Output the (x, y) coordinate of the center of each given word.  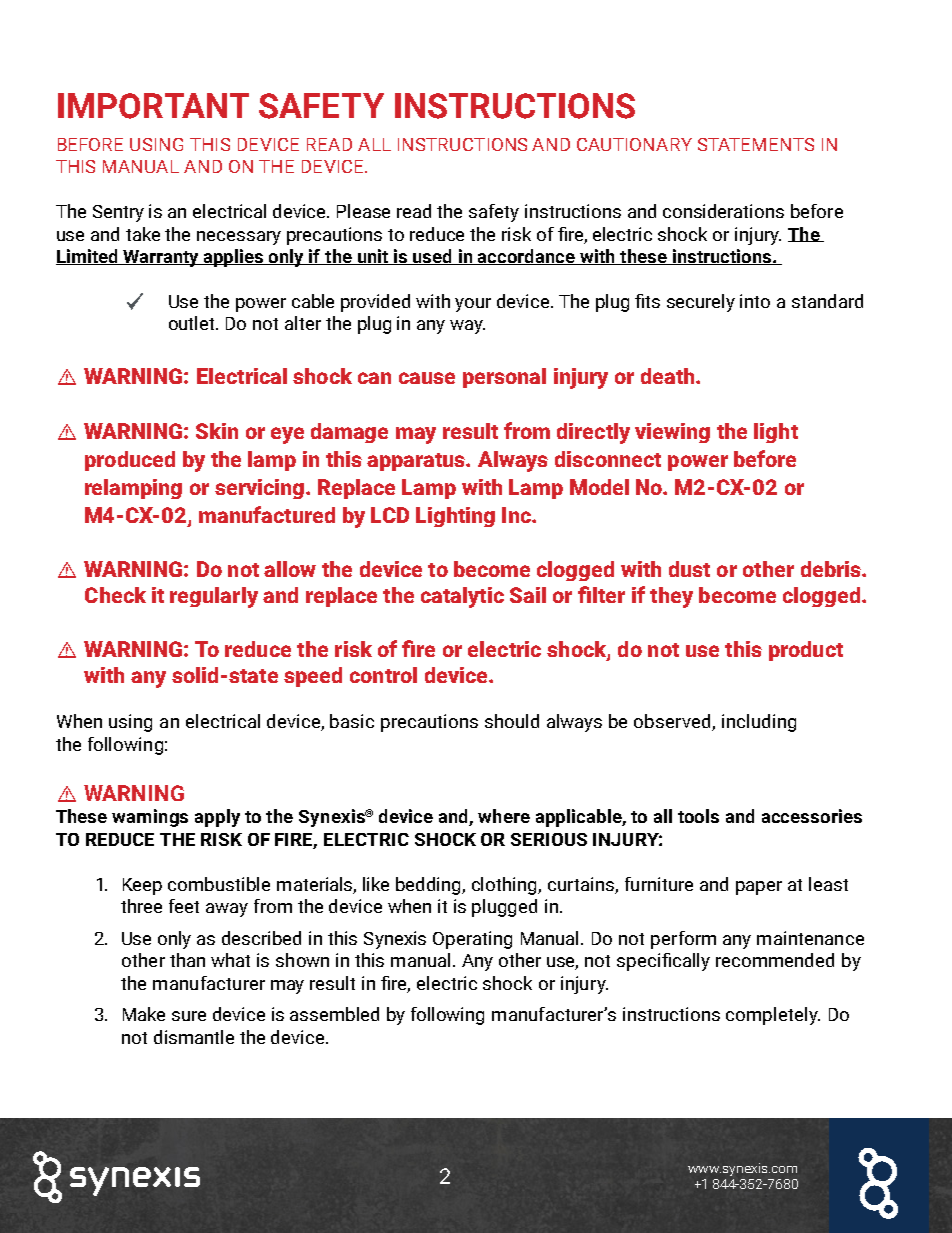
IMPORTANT (153, 106)
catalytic (462, 597)
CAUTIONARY (634, 144)
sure (189, 1016)
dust (689, 569)
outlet (193, 323)
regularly (214, 597)
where (504, 816)
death (669, 376)
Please (363, 211)
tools (698, 816)
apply (217, 818)
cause (427, 378)
